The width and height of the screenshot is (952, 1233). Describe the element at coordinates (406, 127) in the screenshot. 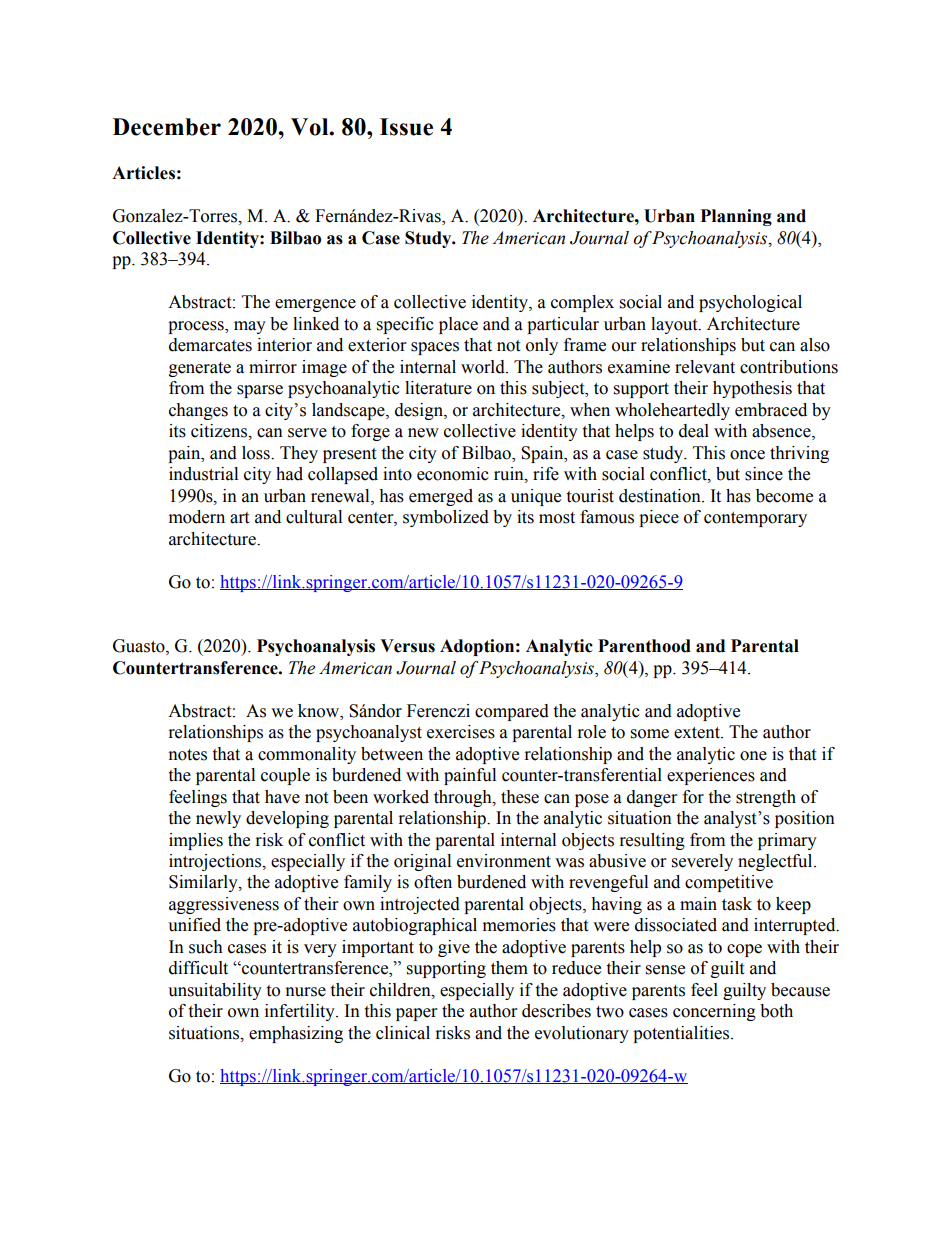

I see `Issue` at that location.
